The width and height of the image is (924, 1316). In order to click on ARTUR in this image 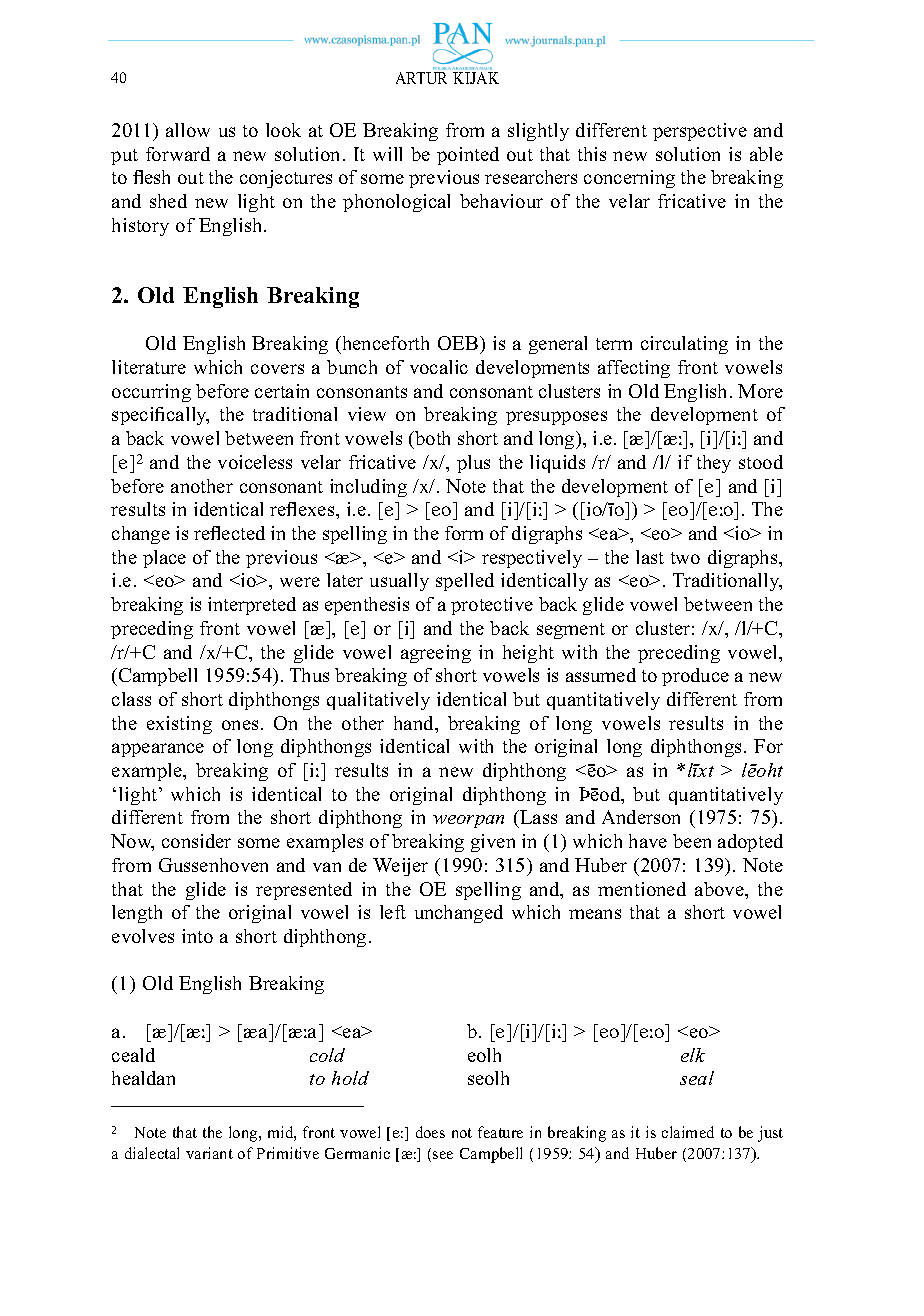, I will do `click(421, 78)`.
